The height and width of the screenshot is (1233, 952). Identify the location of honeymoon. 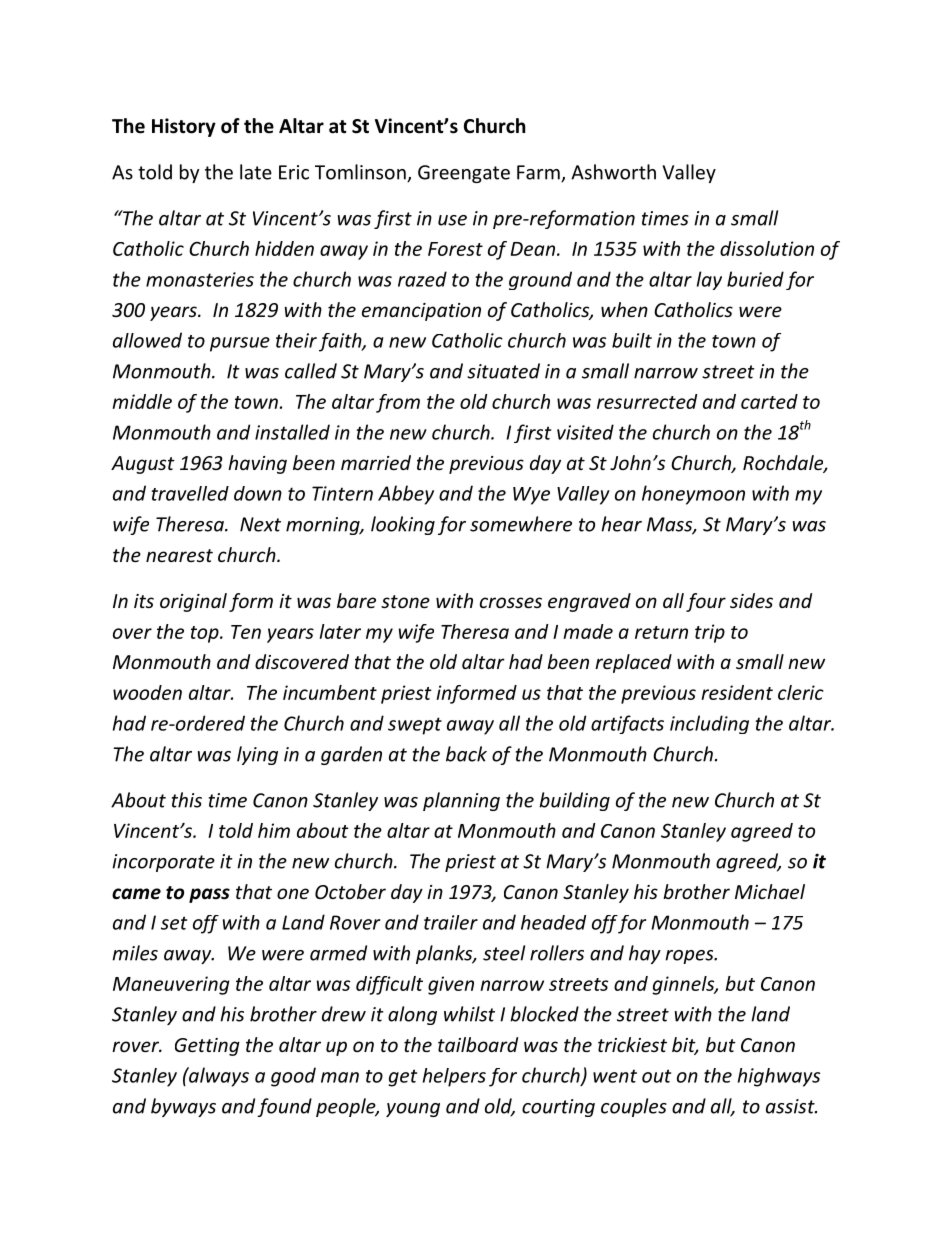
(693, 495).
